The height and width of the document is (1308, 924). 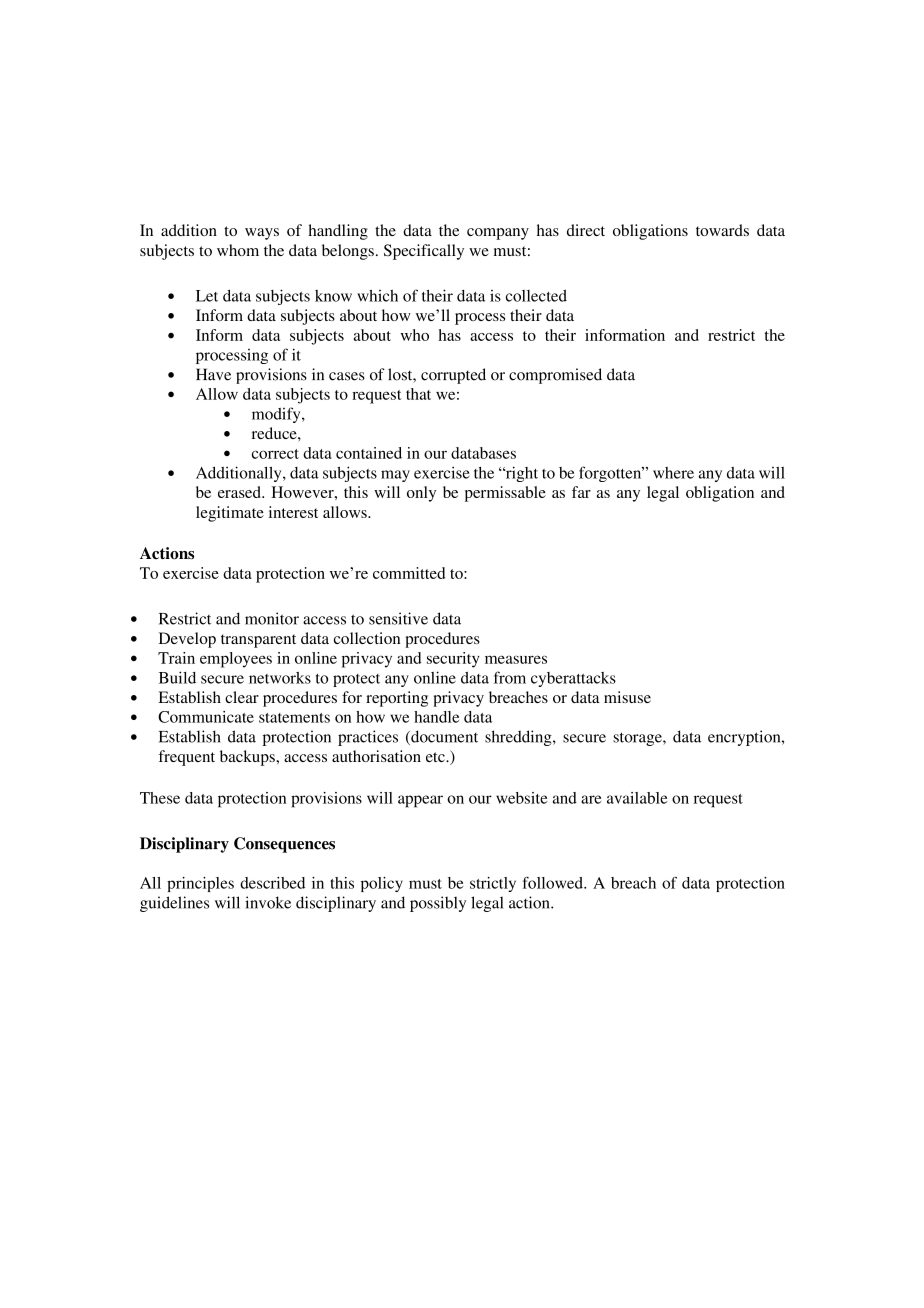 What do you see at coordinates (418, 394) in the document?
I see `that` at bounding box center [418, 394].
